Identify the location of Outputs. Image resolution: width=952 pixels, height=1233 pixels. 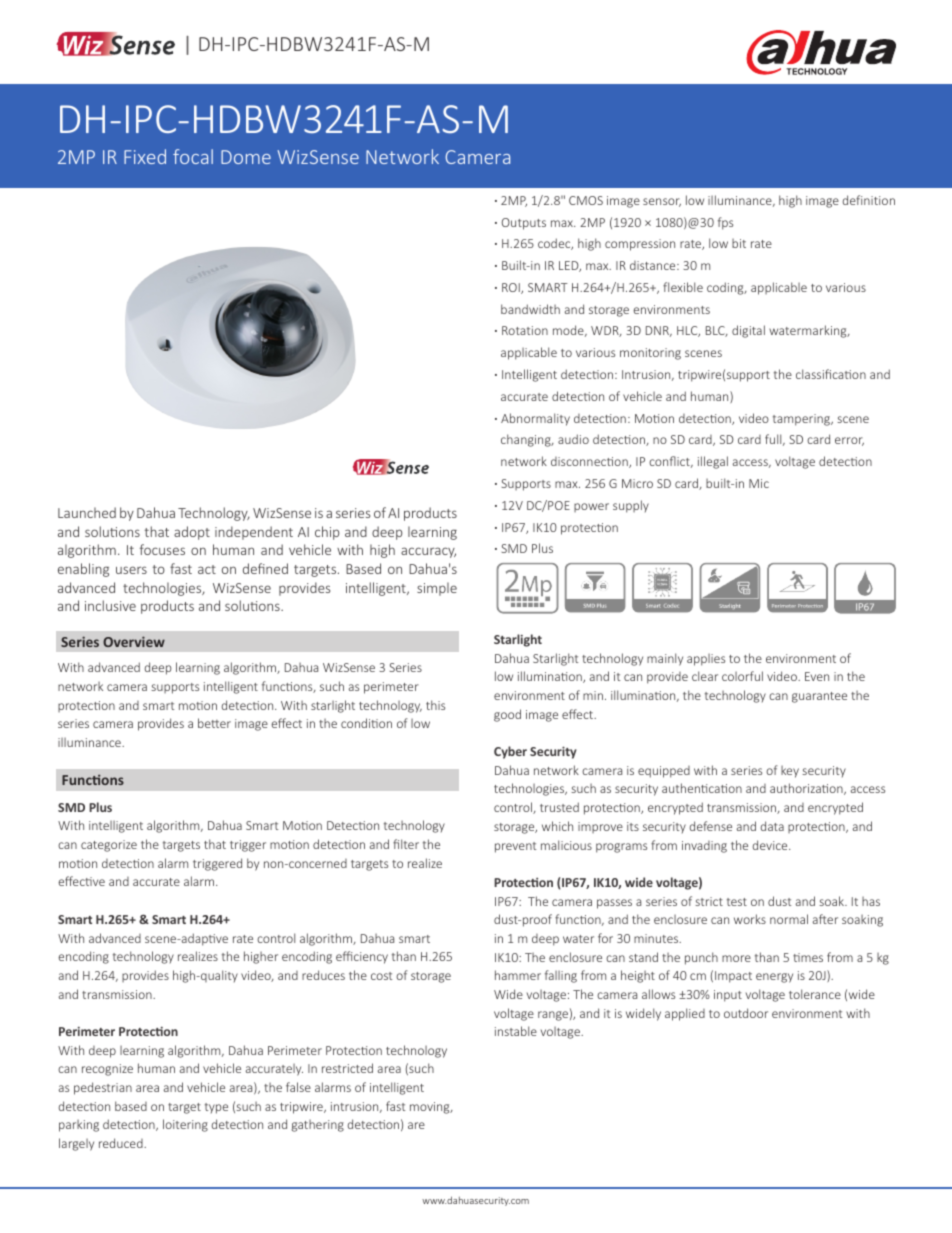
(524, 224).
